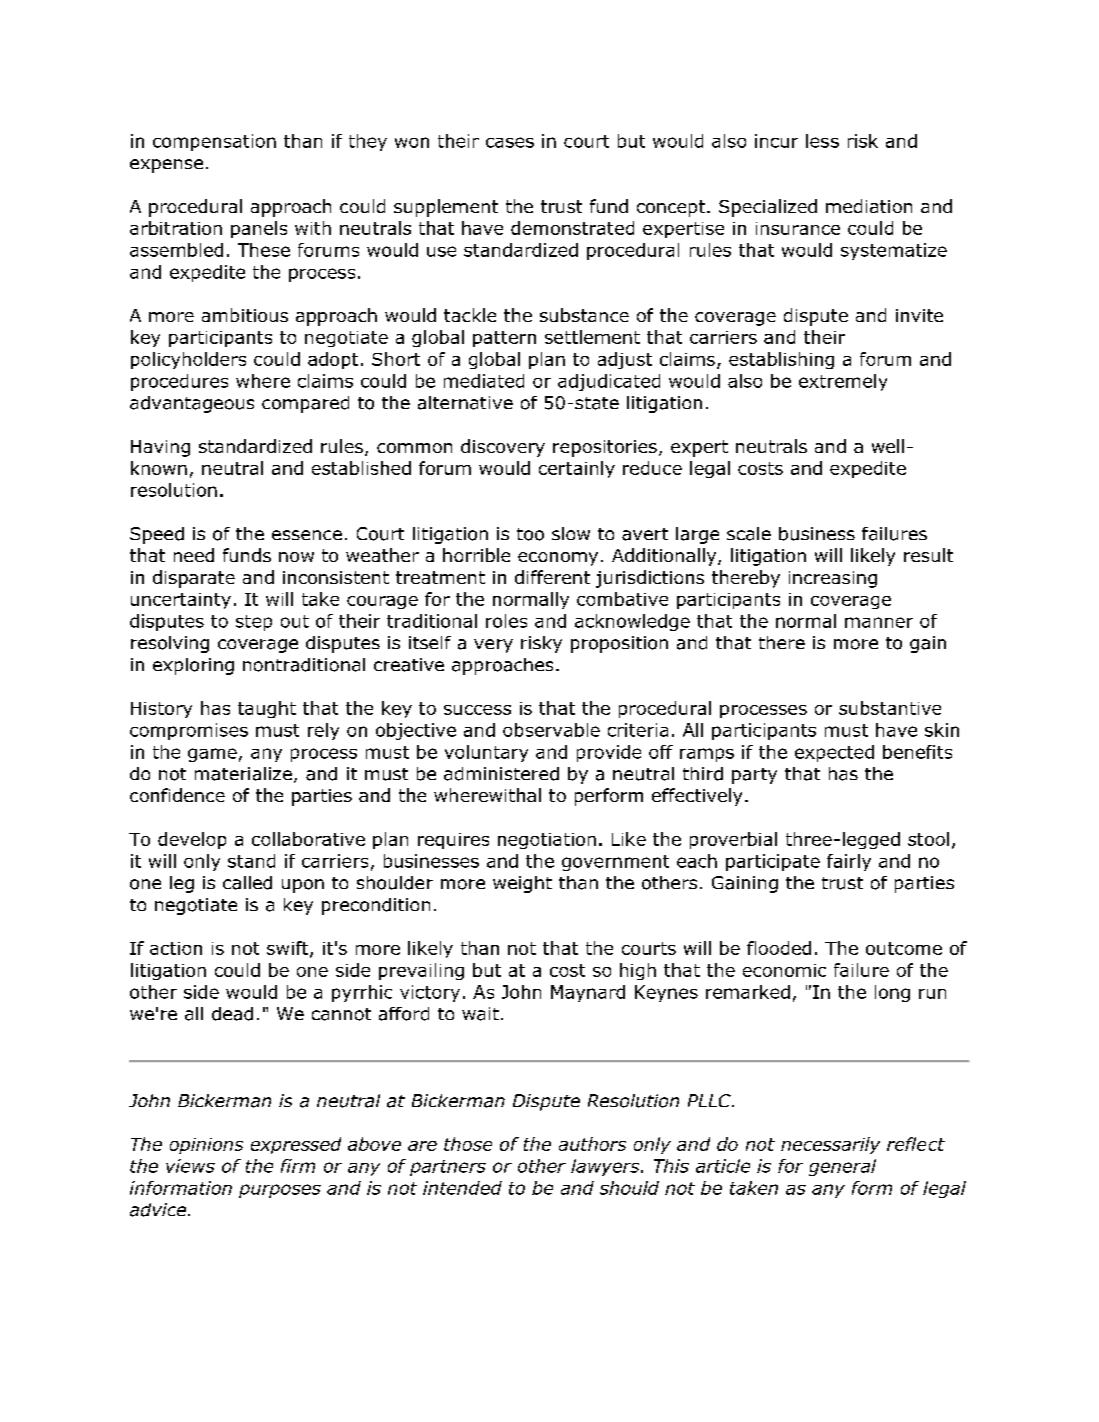  I want to click on swift, so click(289, 949).
